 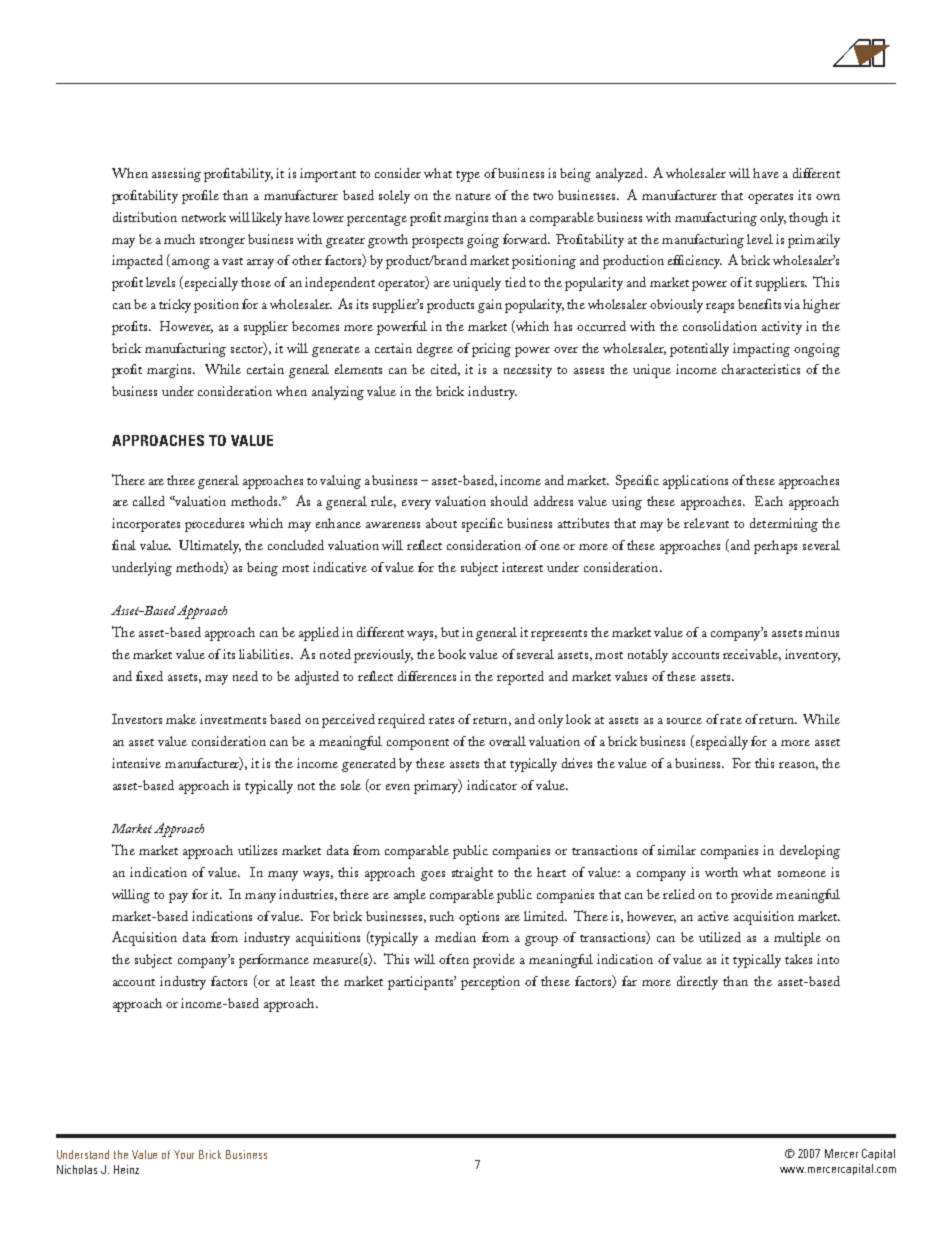 I want to click on fixed, so click(x=149, y=676).
